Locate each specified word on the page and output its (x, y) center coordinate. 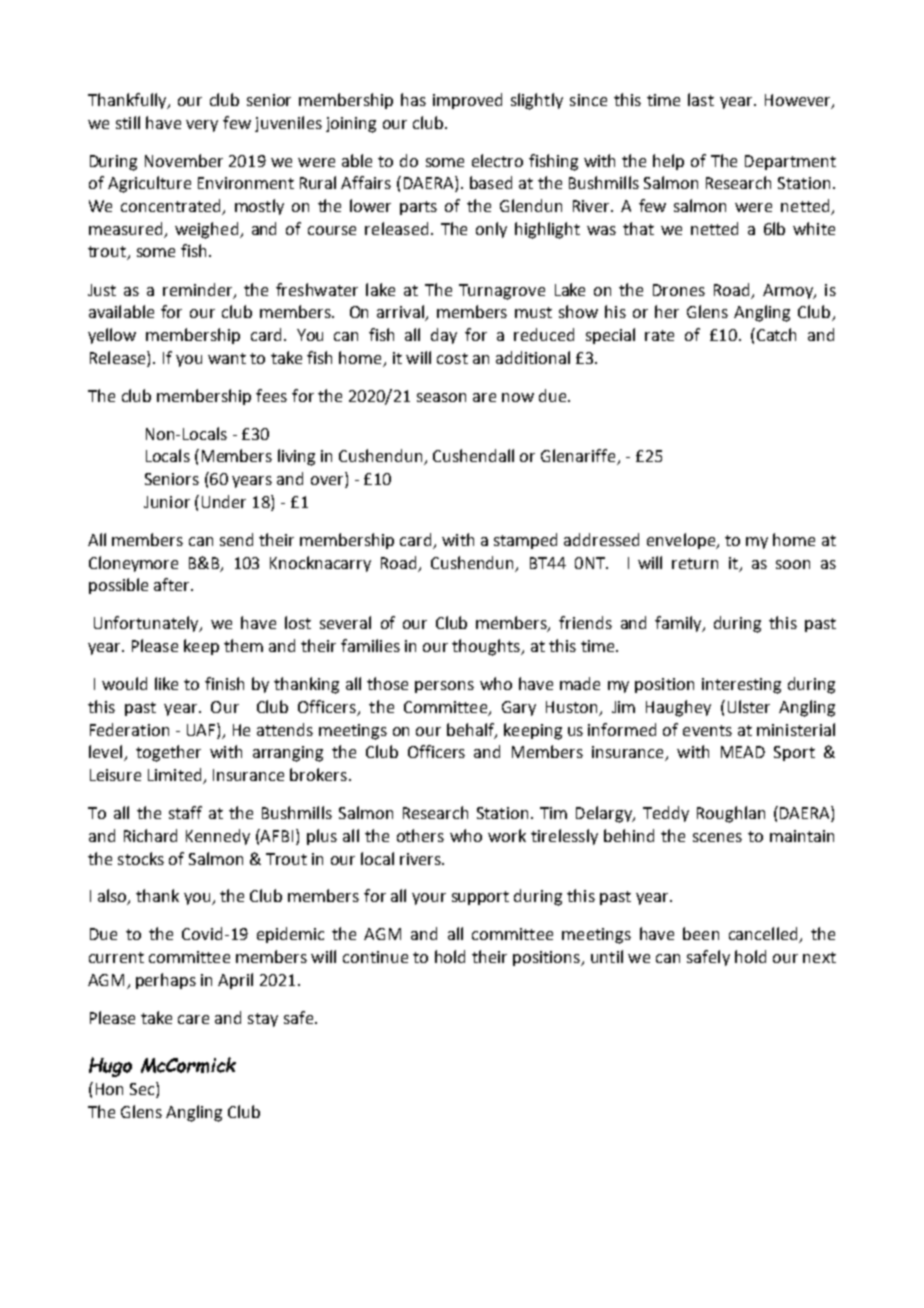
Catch (776, 334)
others (420, 835)
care (193, 1019)
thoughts (487, 647)
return (695, 563)
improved (467, 101)
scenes (717, 837)
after (173, 584)
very (202, 126)
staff (185, 812)
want (227, 358)
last (701, 99)
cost (452, 358)
